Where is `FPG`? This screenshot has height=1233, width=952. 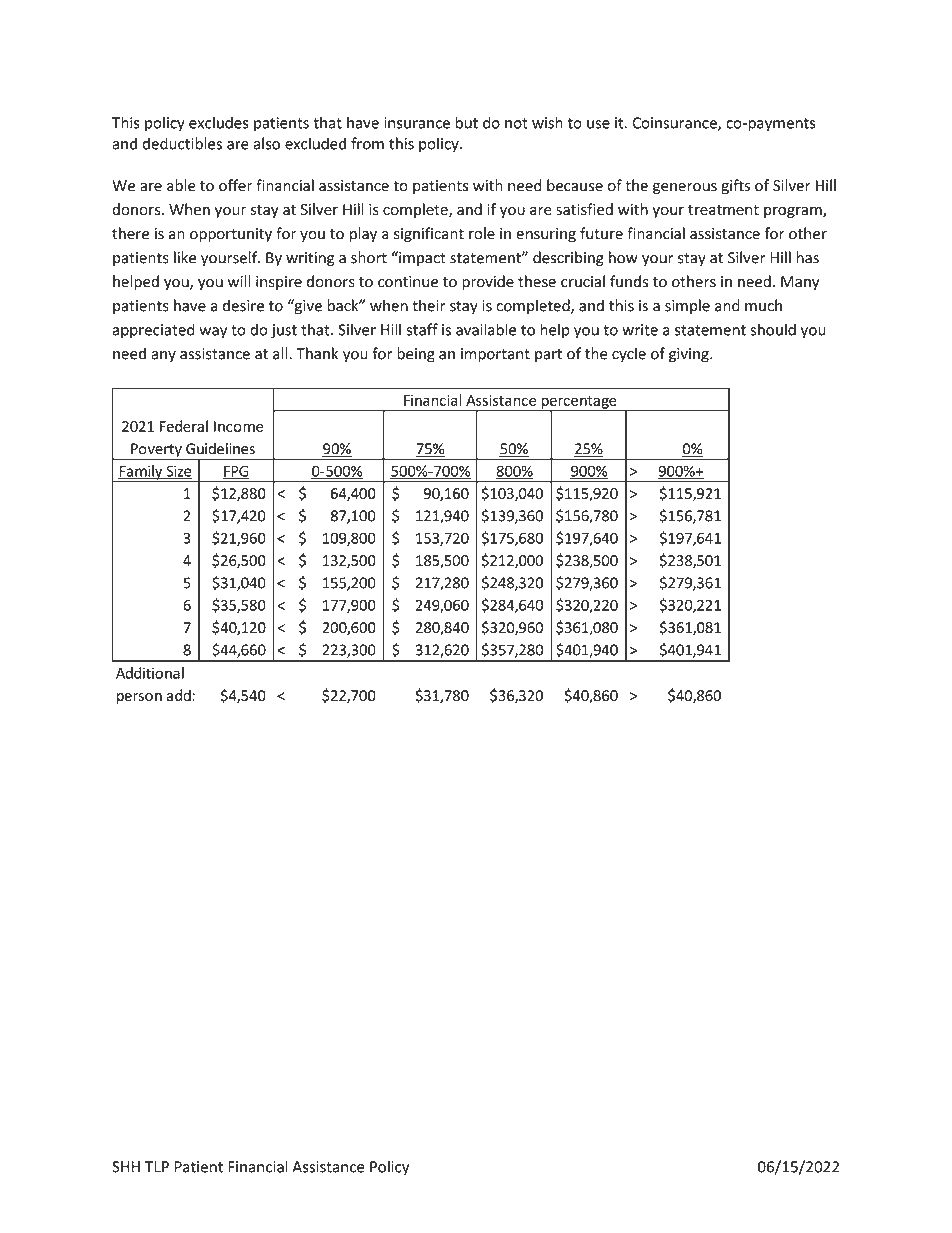
FPG is located at coordinates (235, 472).
